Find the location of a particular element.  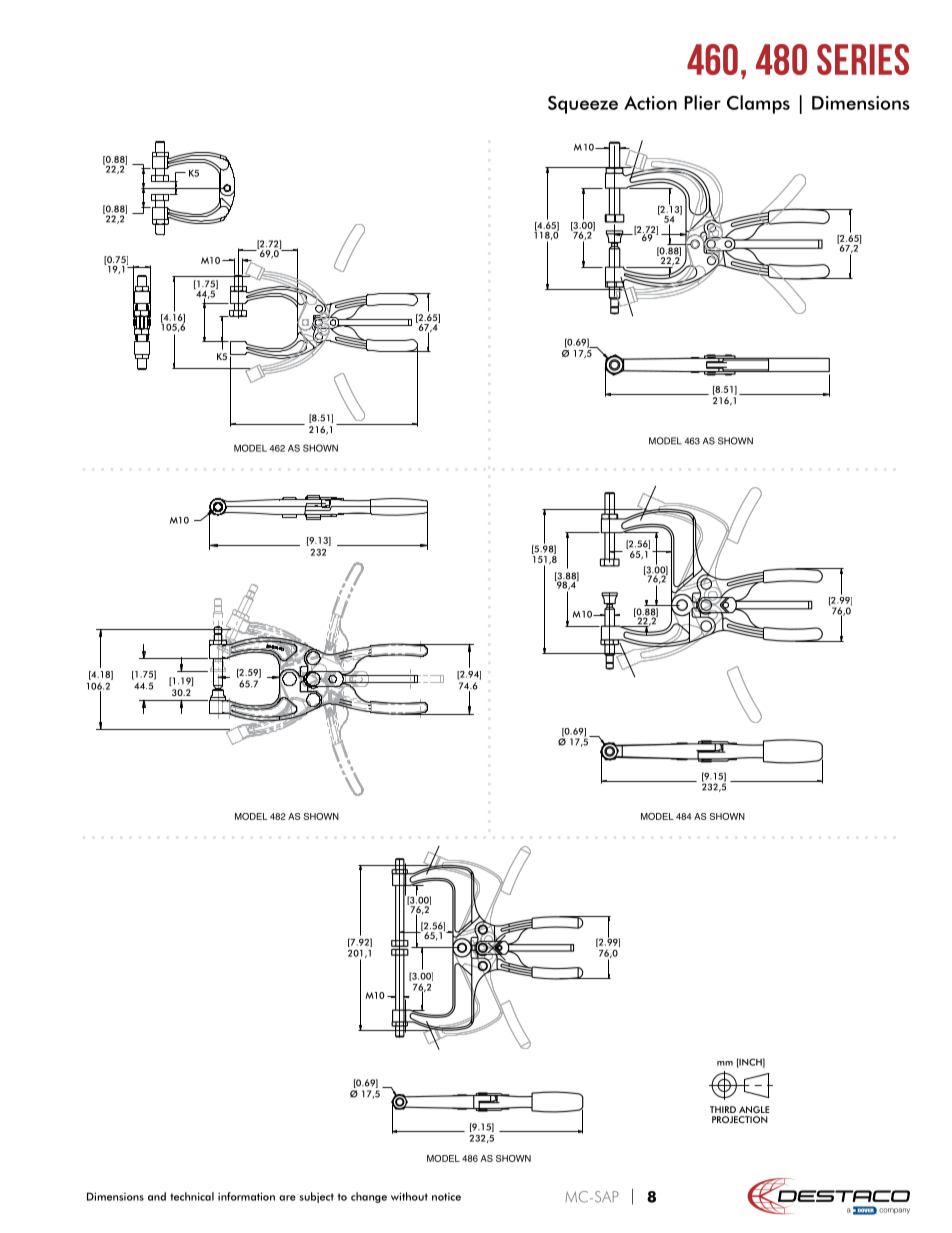

subject is located at coordinates (316, 1197).
